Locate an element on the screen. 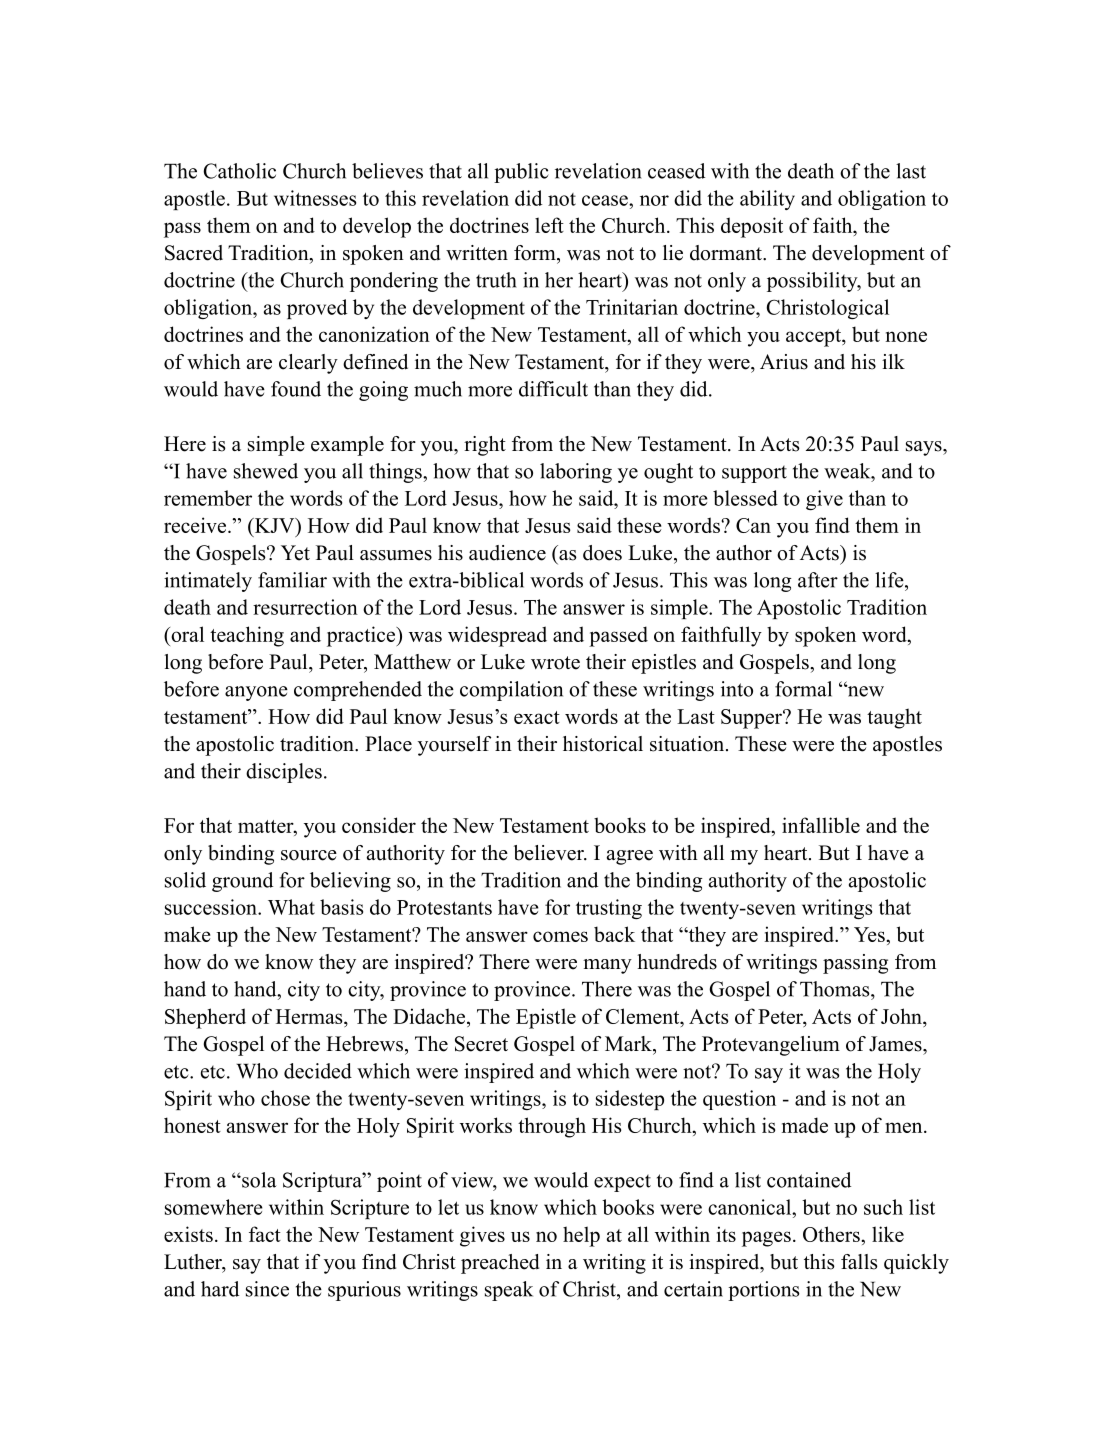  left is located at coordinates (549, 225).
